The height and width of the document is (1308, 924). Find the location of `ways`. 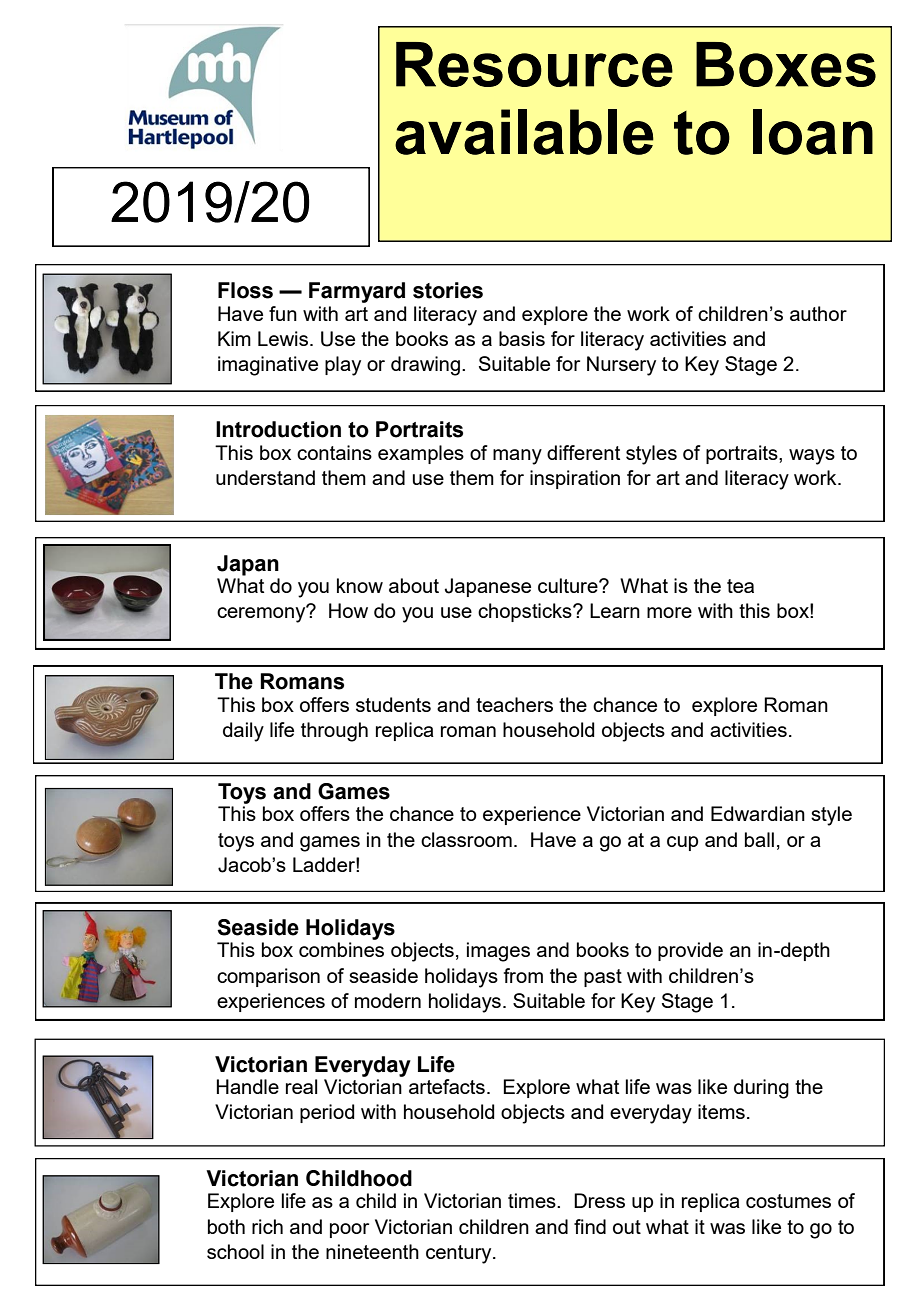

ways is located at coordinates (812, 457).
